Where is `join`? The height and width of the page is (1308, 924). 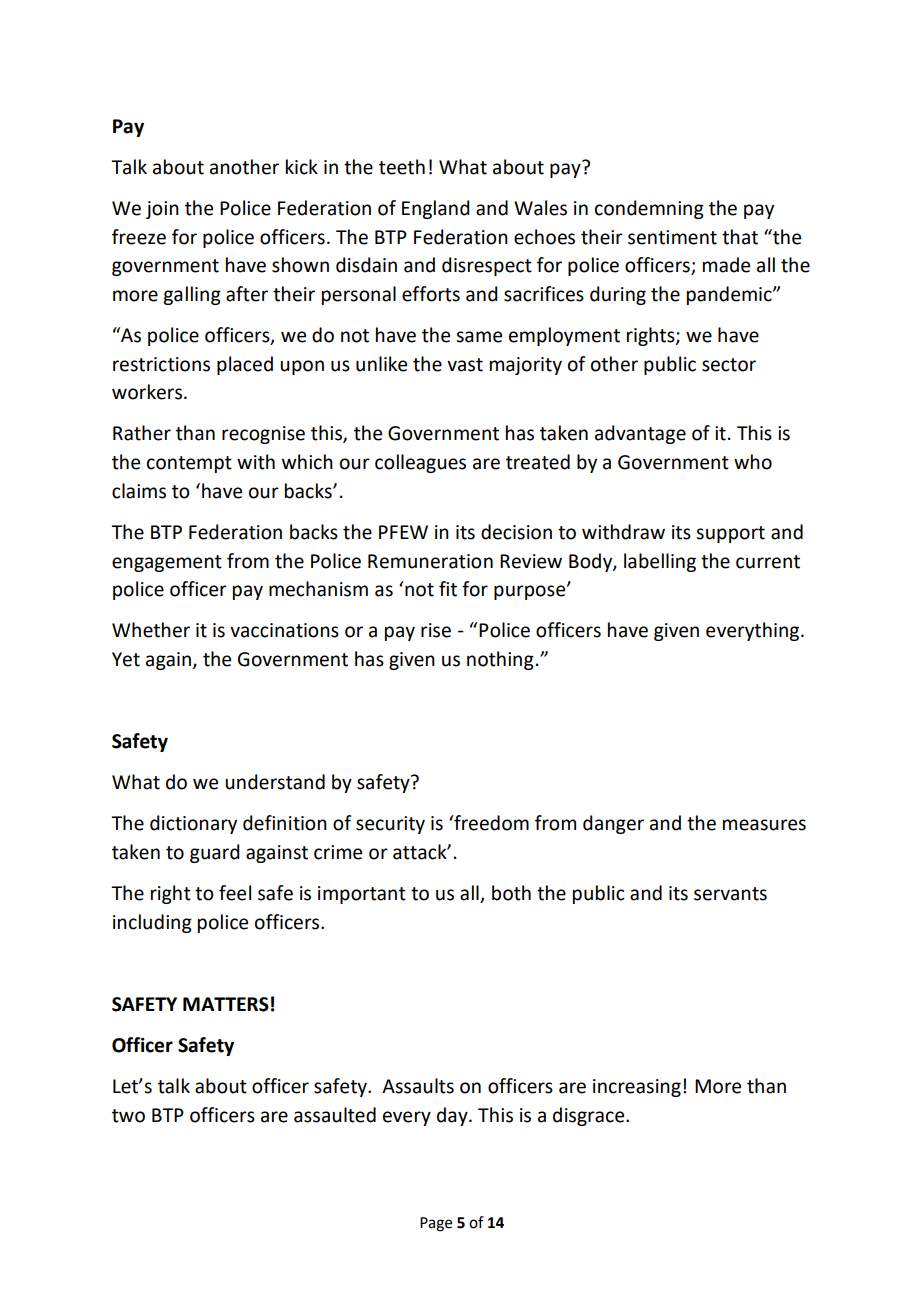 join is located at coordinates (162, 210).
